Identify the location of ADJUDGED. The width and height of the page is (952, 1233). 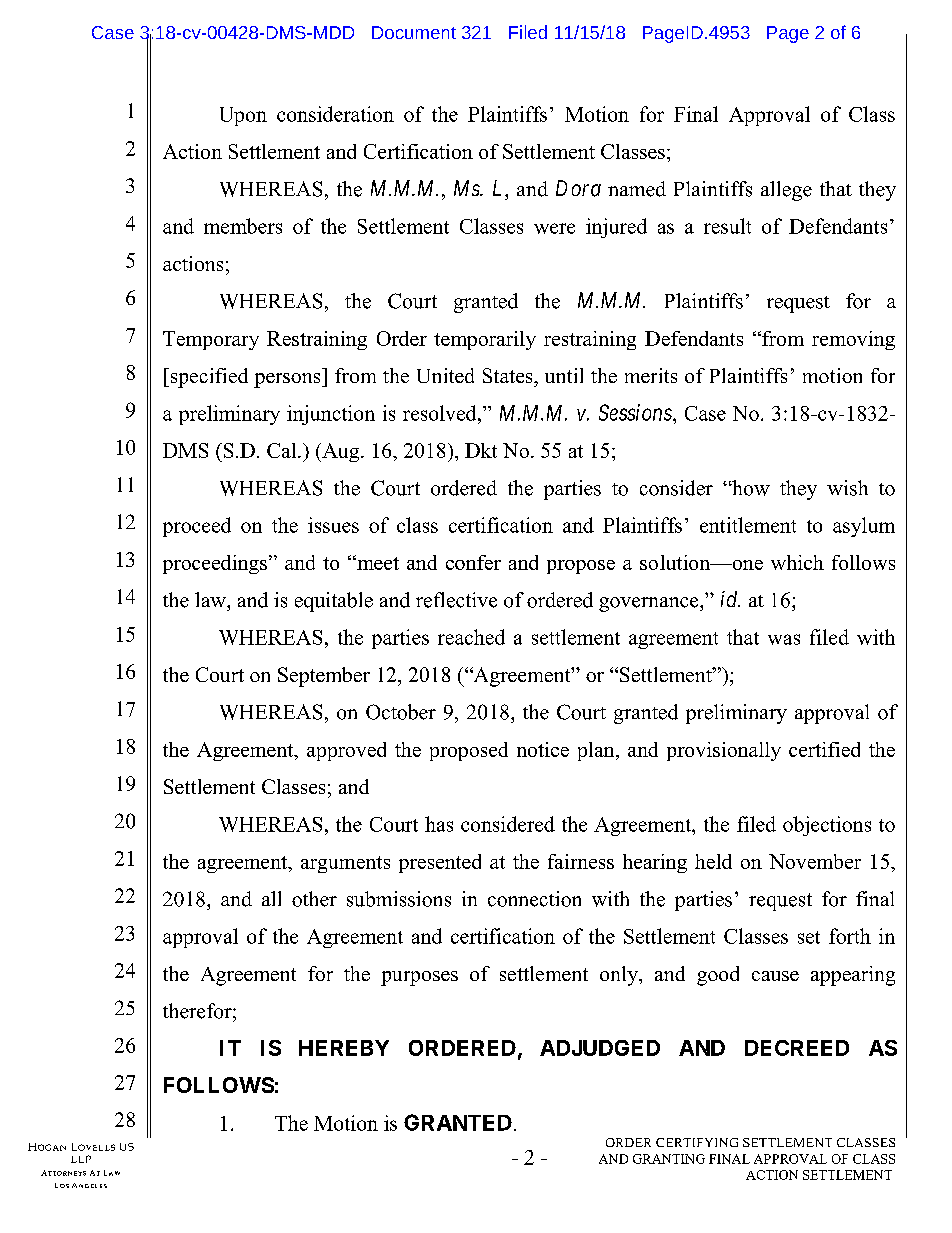
(600, 1048).
